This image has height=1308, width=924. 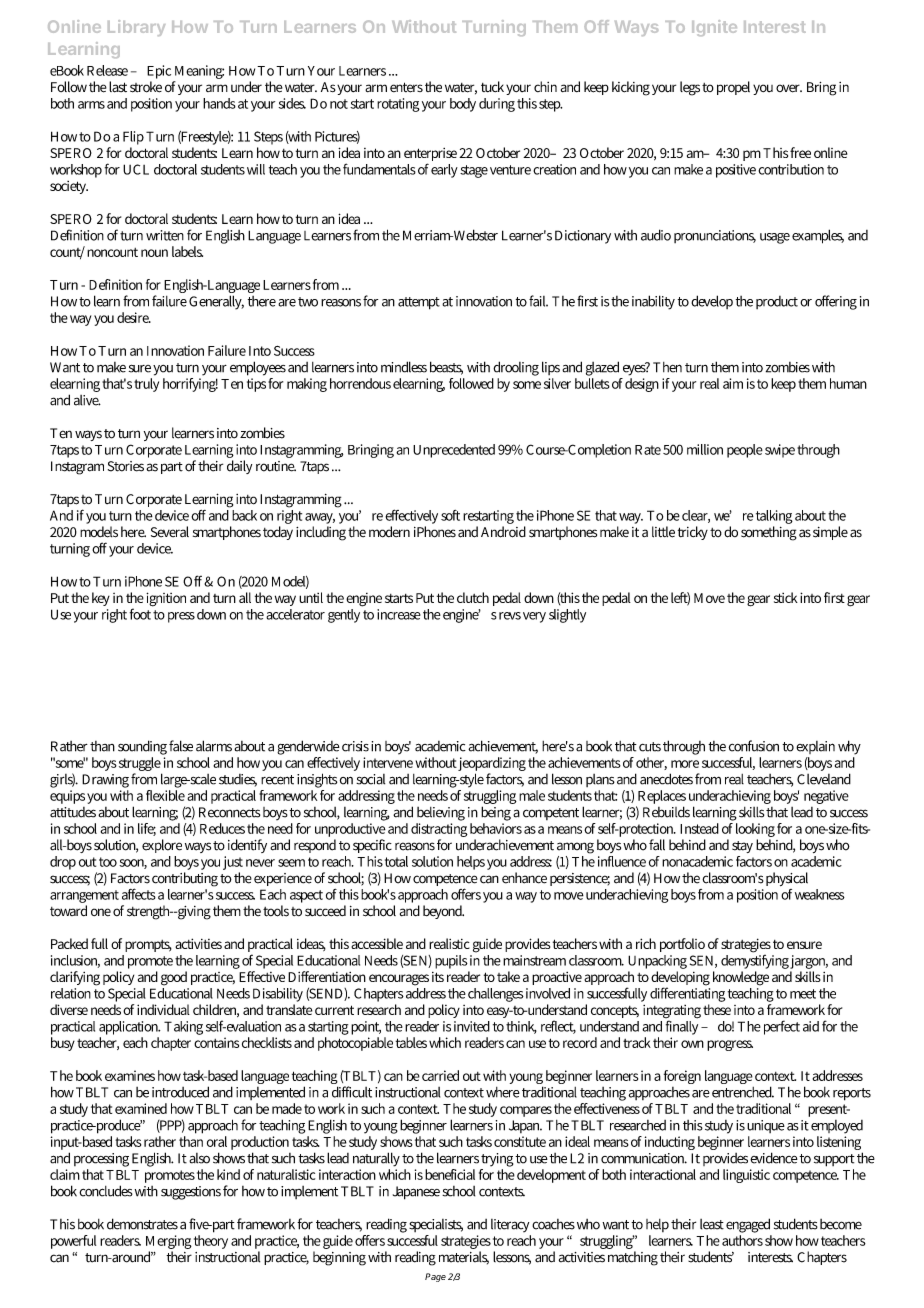 What do you see at coordinates (169, 1242) in the image?
I see `Merging` at bounding box center [169, 1242].
